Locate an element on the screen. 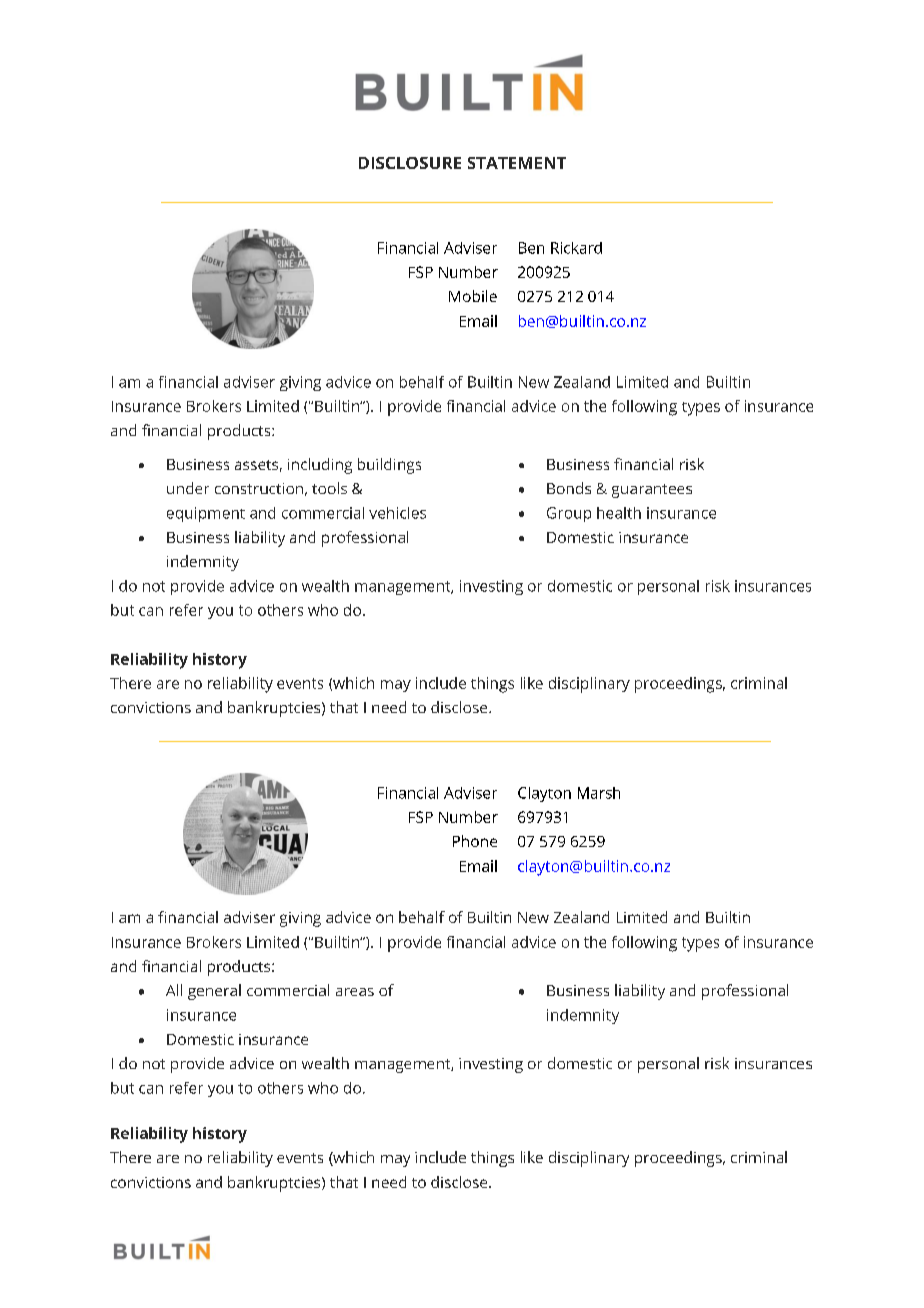  Phone is located at coordinates (475, 841).
